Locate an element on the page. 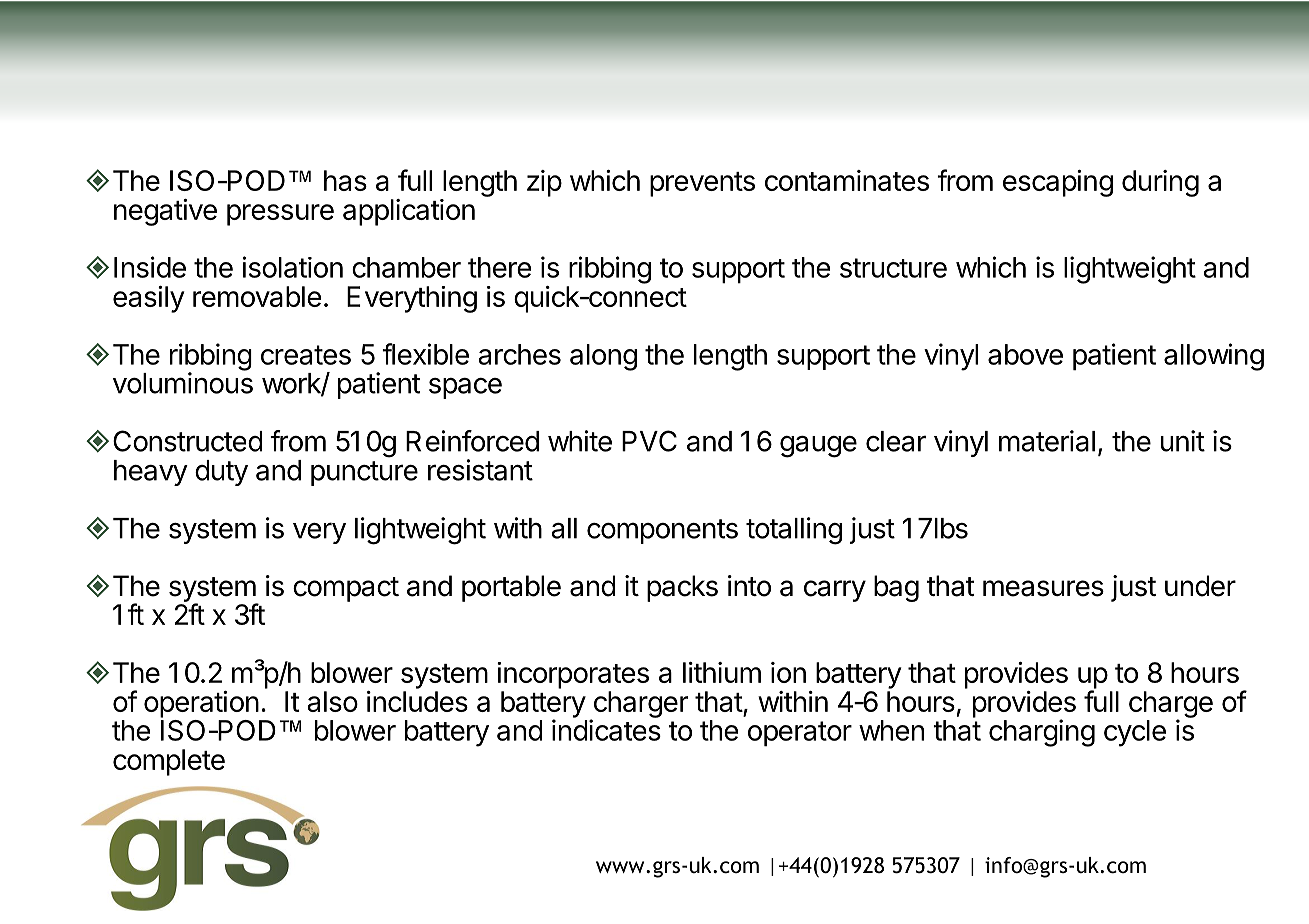  compact is located at coordinates (346, 589).
